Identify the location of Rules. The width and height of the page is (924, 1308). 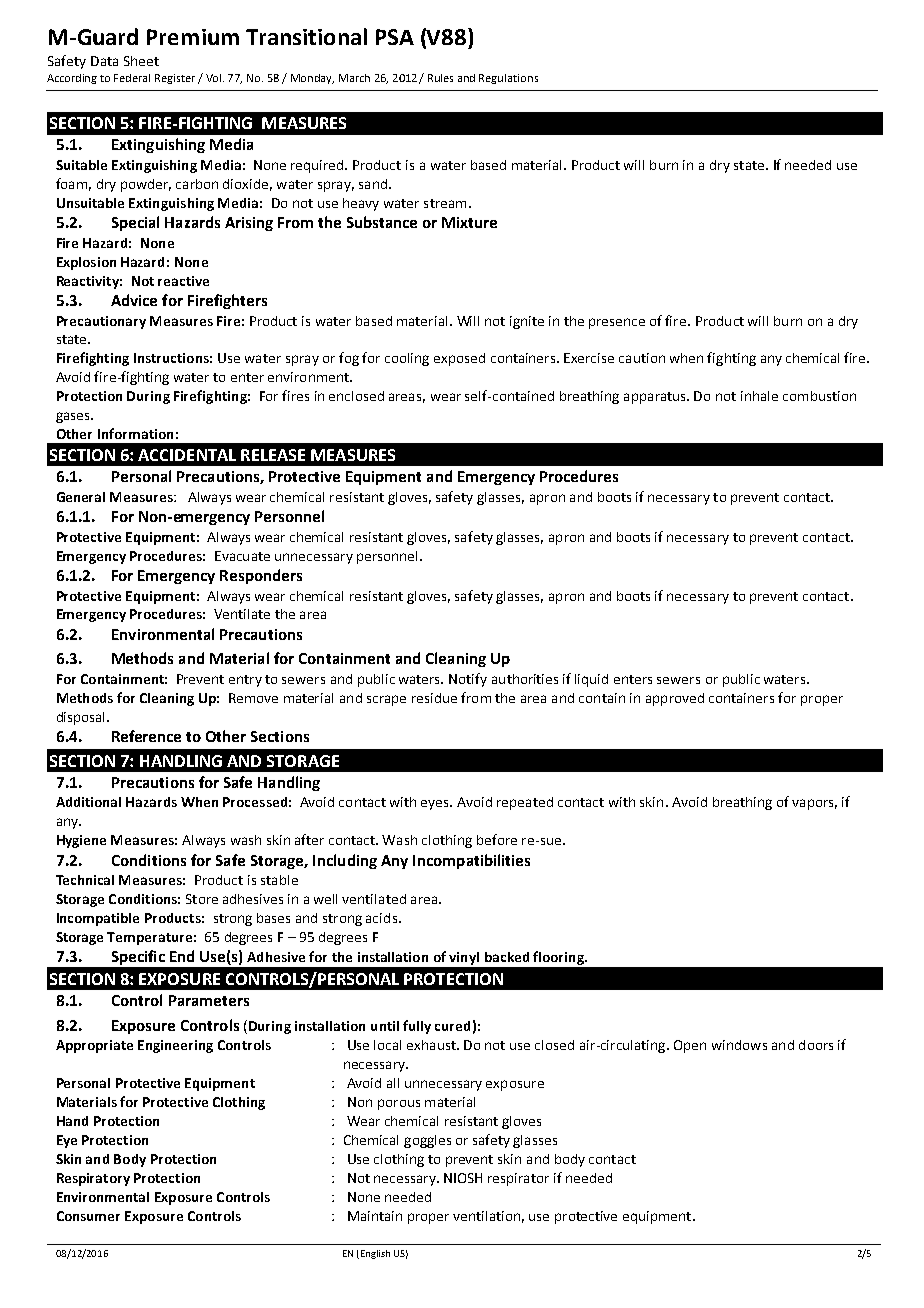
(440, 78).
